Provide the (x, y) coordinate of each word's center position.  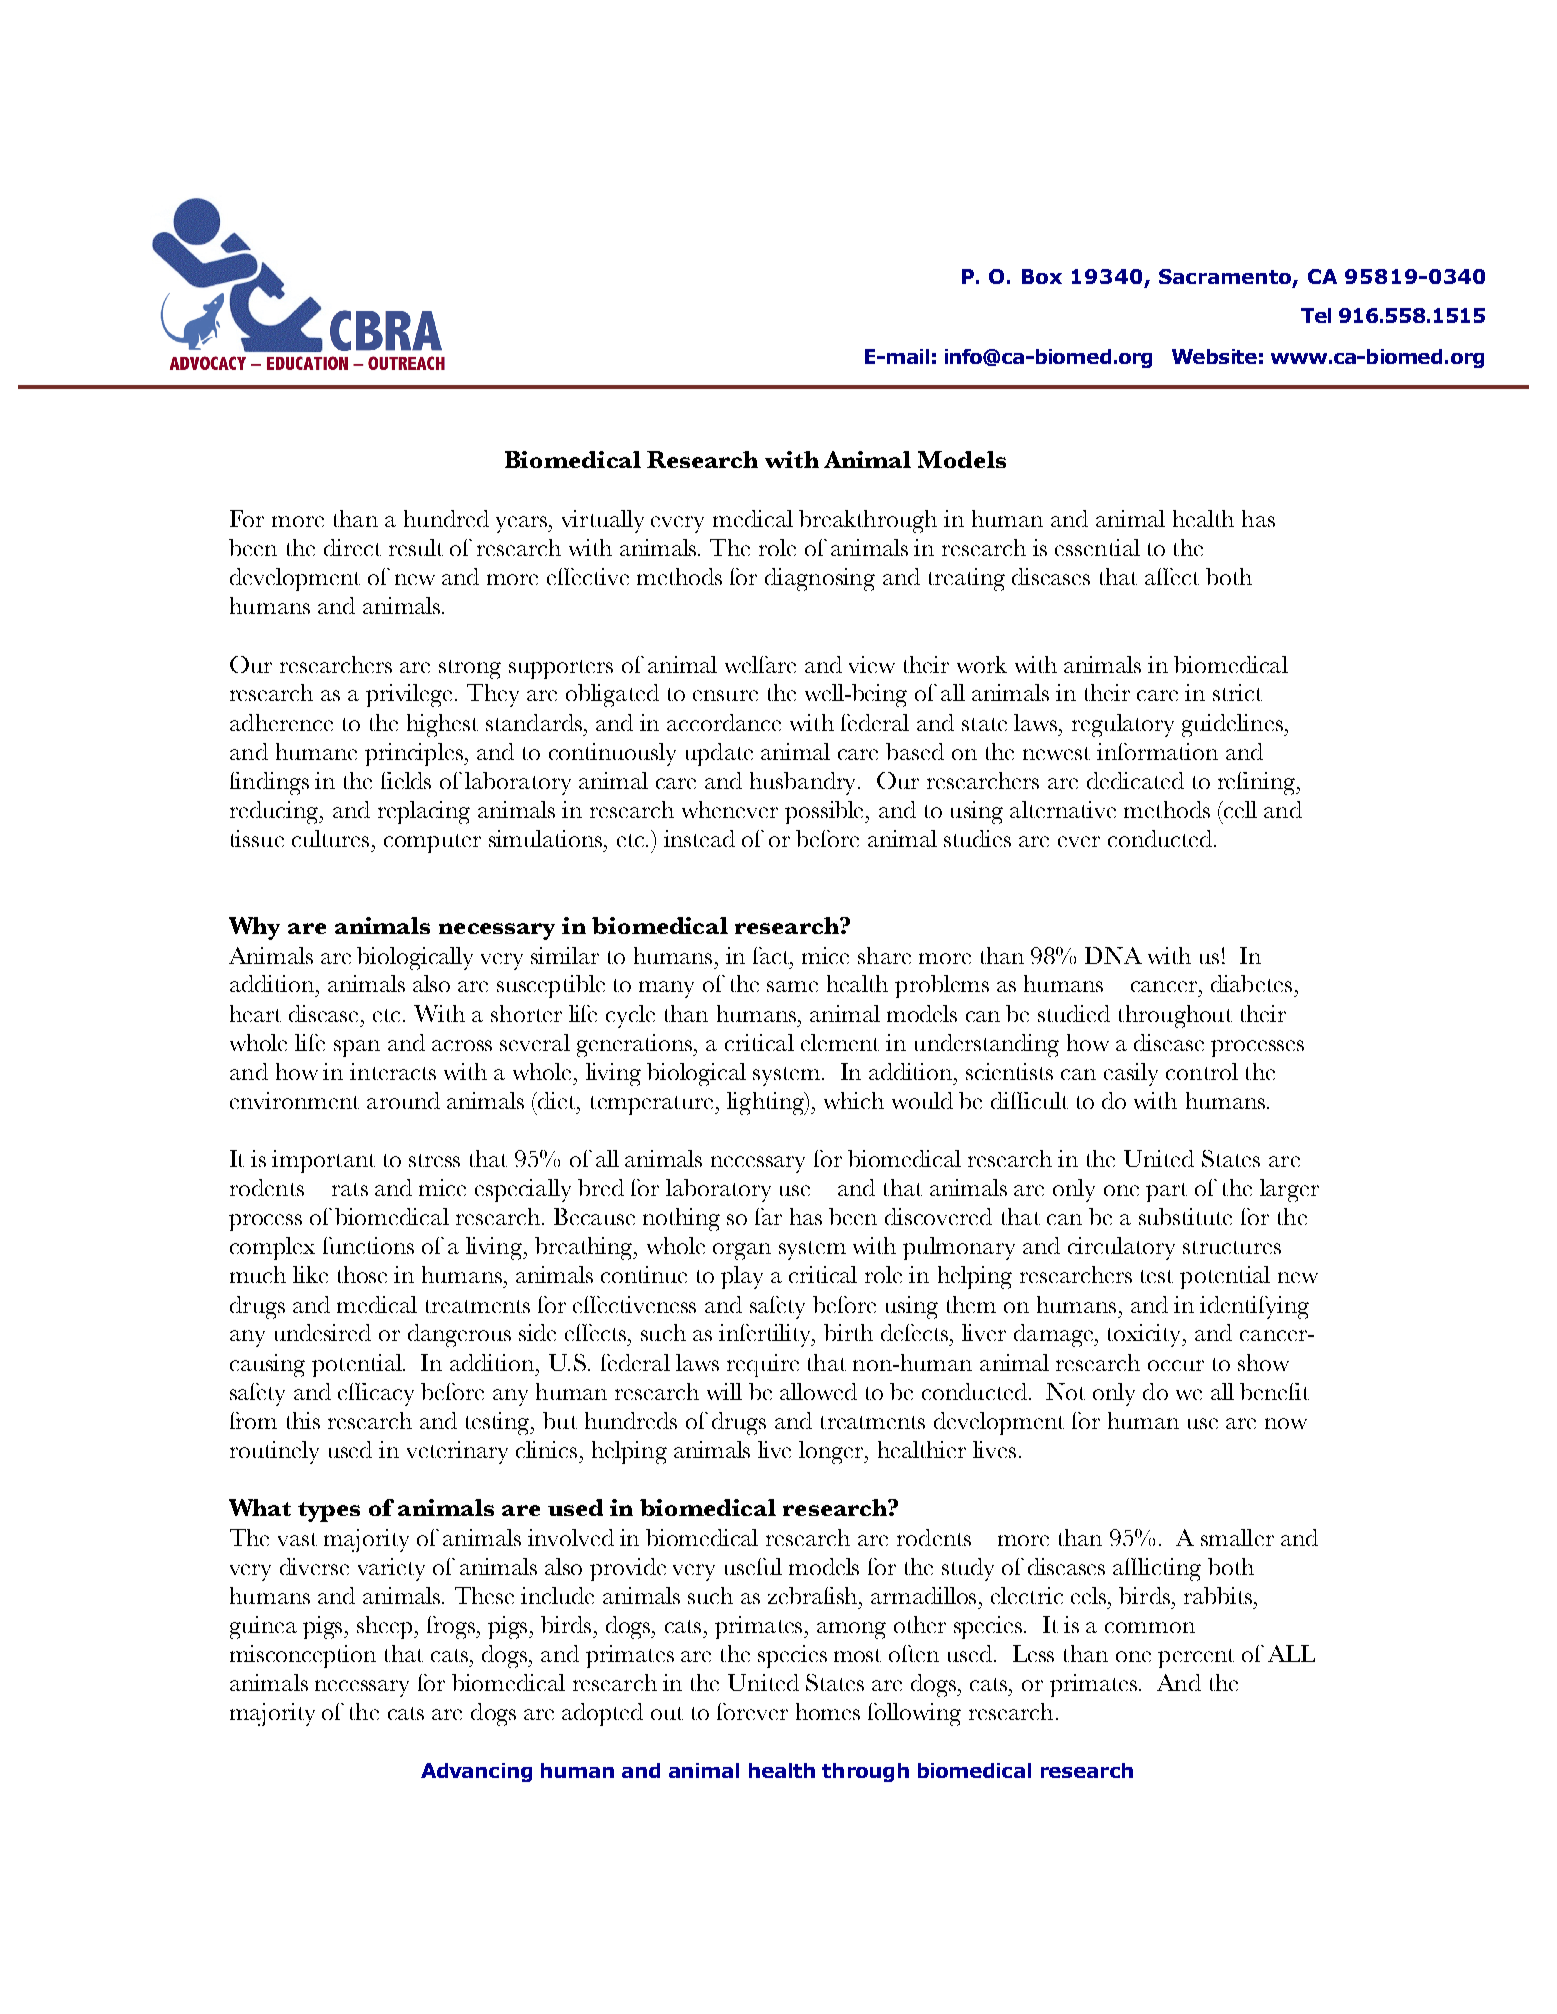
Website (1214, 356)
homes (828, 1711)
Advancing (476, 1772)
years (523, 524)
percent (1196, 1658)
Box (1042, 276)
